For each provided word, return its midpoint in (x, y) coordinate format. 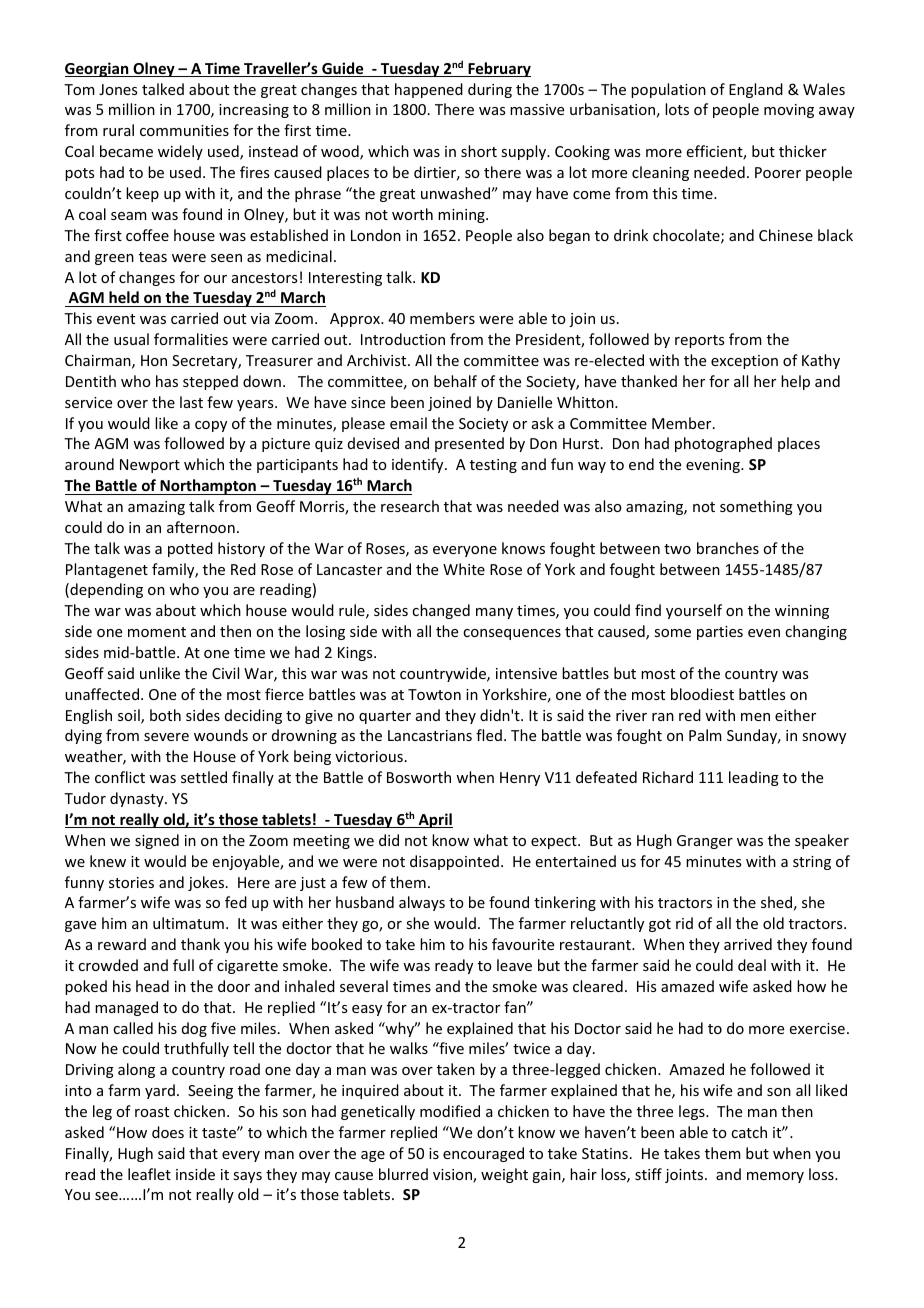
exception (744, 362)
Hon (154, 360)
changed (441, 611)
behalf (455, 381)
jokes (207, 883)
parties (720, 633)
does (168, 1132)
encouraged (483, 1154)
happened (429, 90)
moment (157, 632)
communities (184, 130)
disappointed (454, 862)
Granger (705, 842)
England (756, 90)
